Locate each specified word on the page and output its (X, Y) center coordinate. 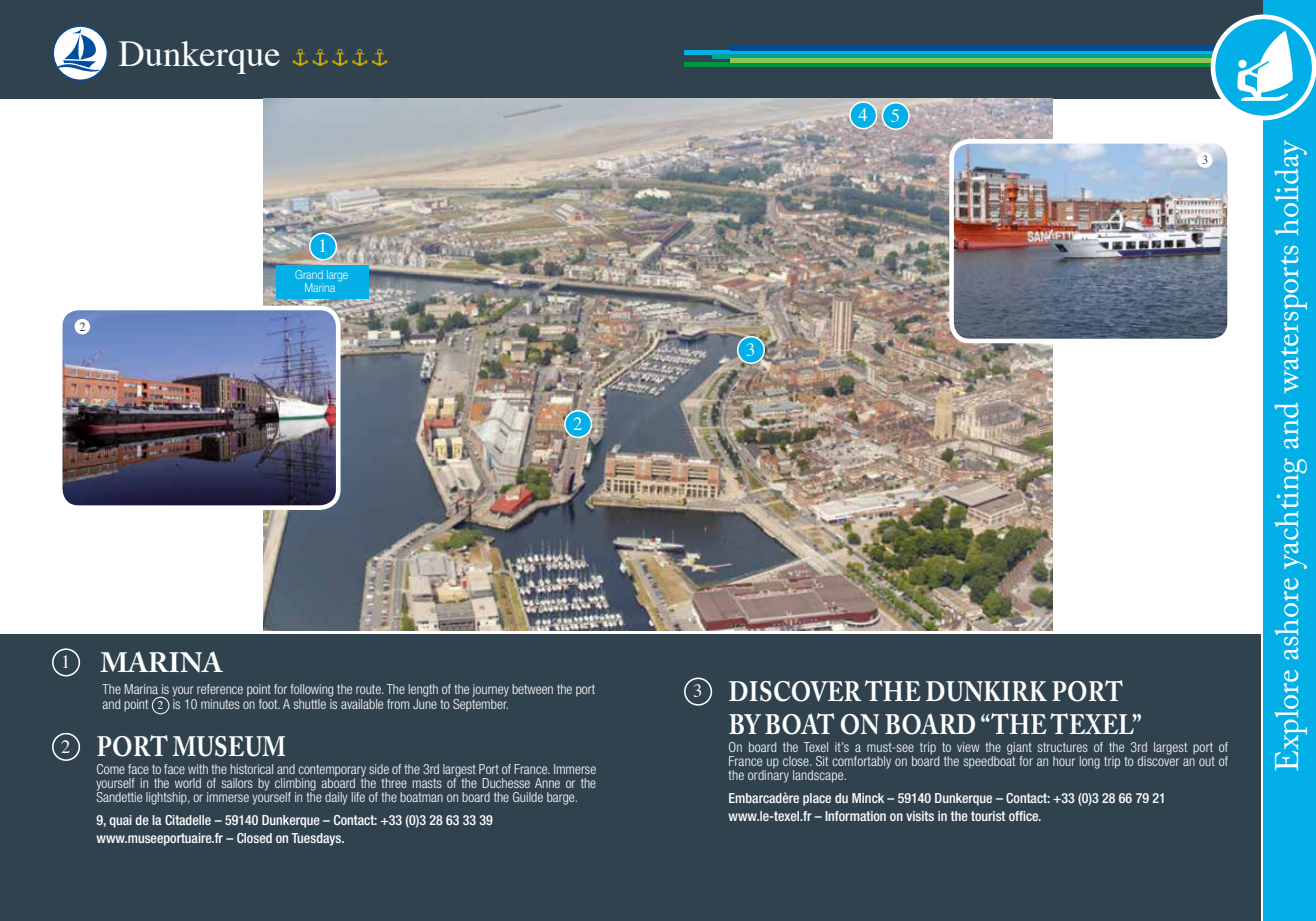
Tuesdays (317, 839)
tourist (988, 816)
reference (220, 689)
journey (490, 690)
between (532, 689)
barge (562, 798)
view (968, 747)
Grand (309, 274)
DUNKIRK (986, 691)
